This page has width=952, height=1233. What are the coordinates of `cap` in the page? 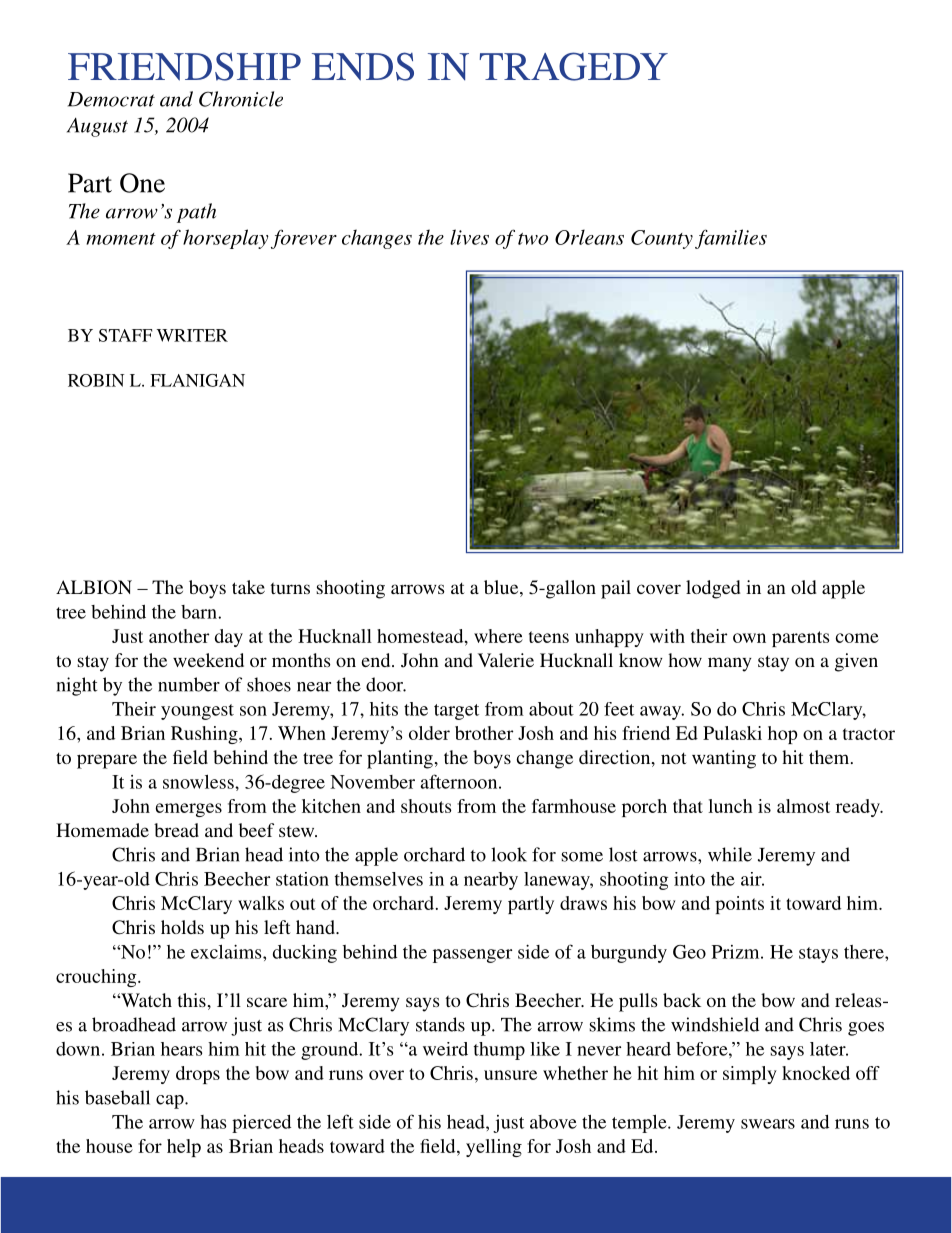 It's located at (171, 1102).
